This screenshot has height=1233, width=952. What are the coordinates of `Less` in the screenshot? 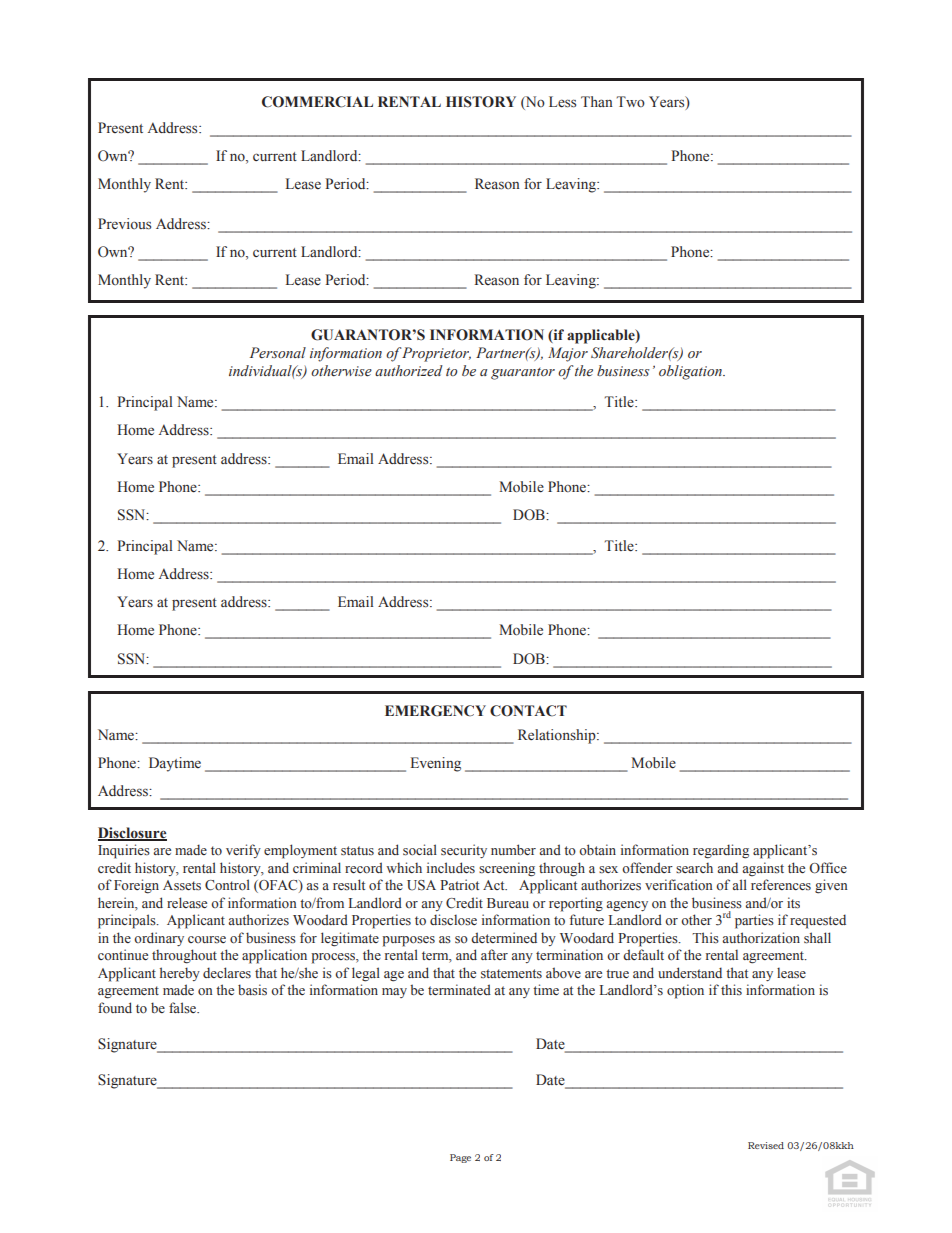 It's located at (562, 102).
